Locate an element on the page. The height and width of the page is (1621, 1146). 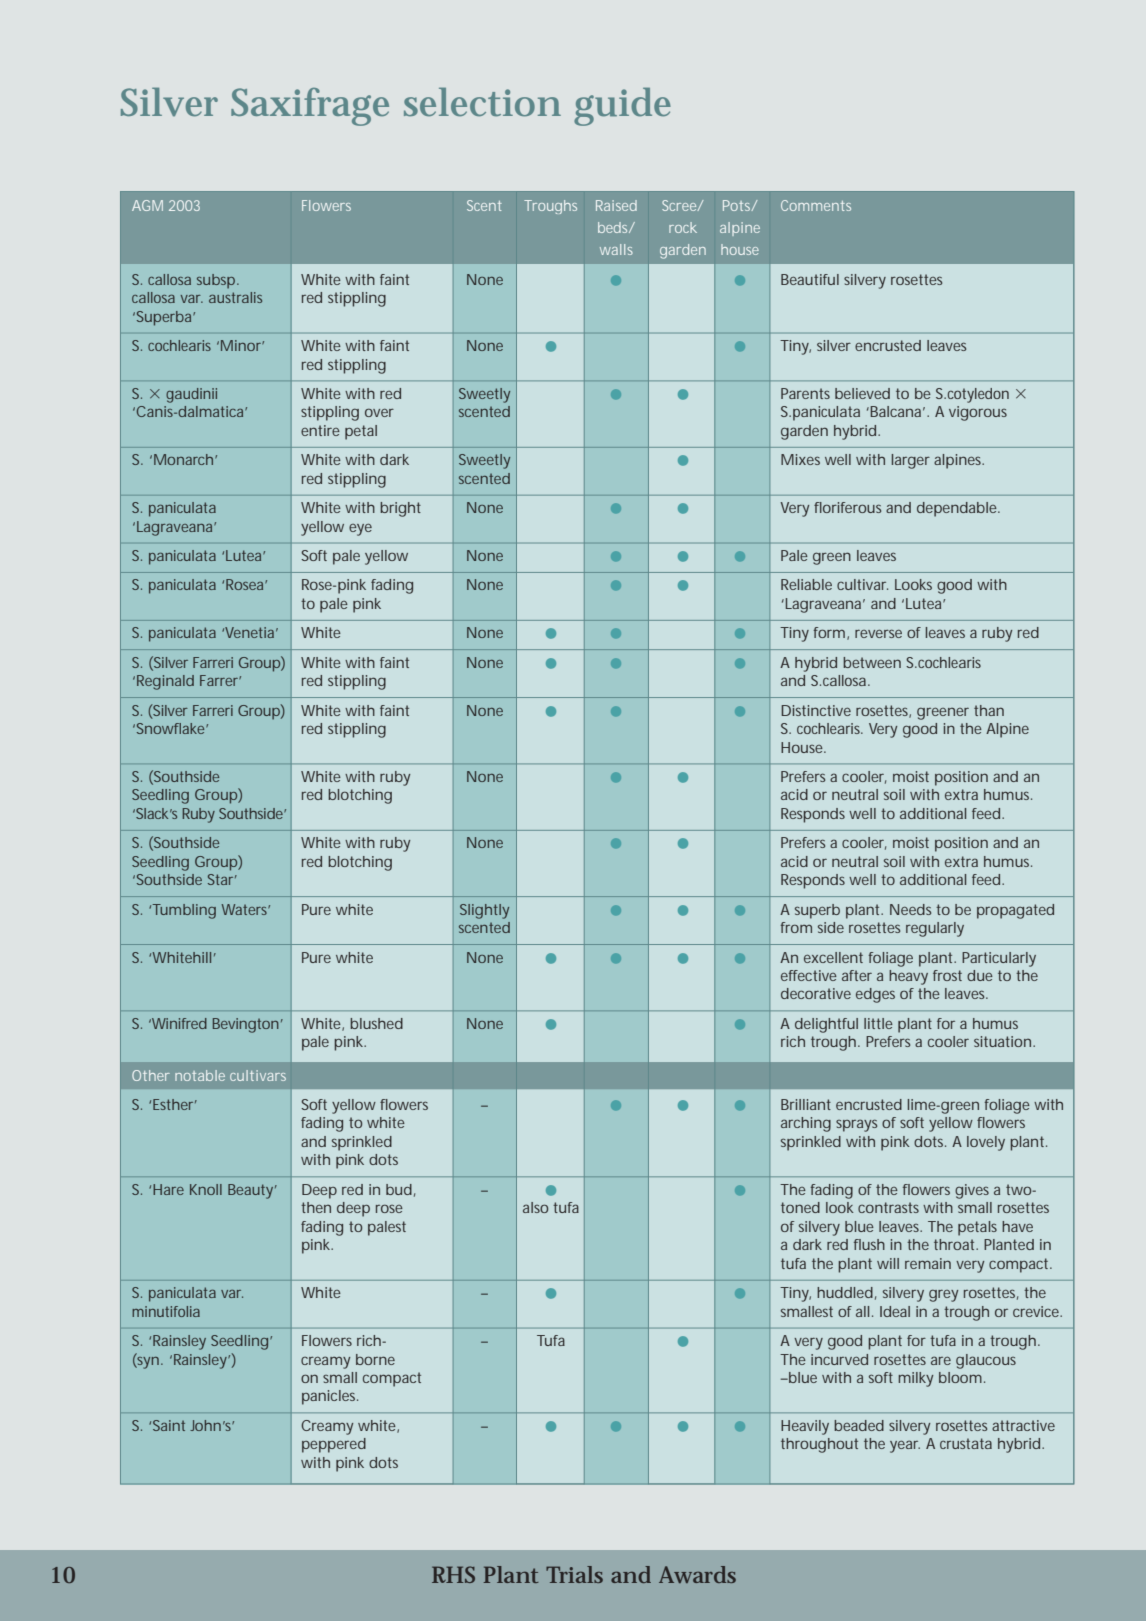
also is located at coordinates (535, 1207).
